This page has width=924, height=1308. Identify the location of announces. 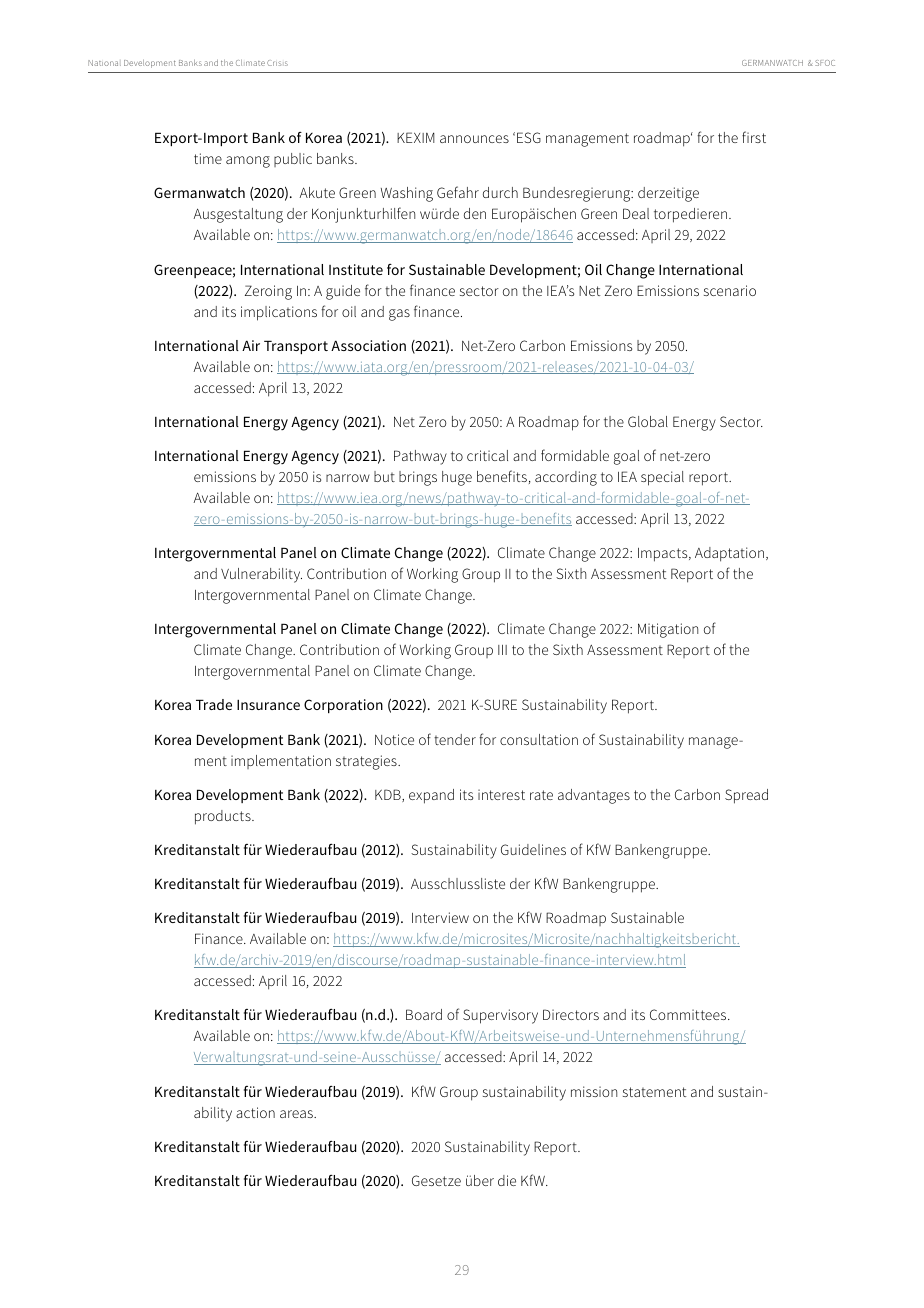
(474, 139).
